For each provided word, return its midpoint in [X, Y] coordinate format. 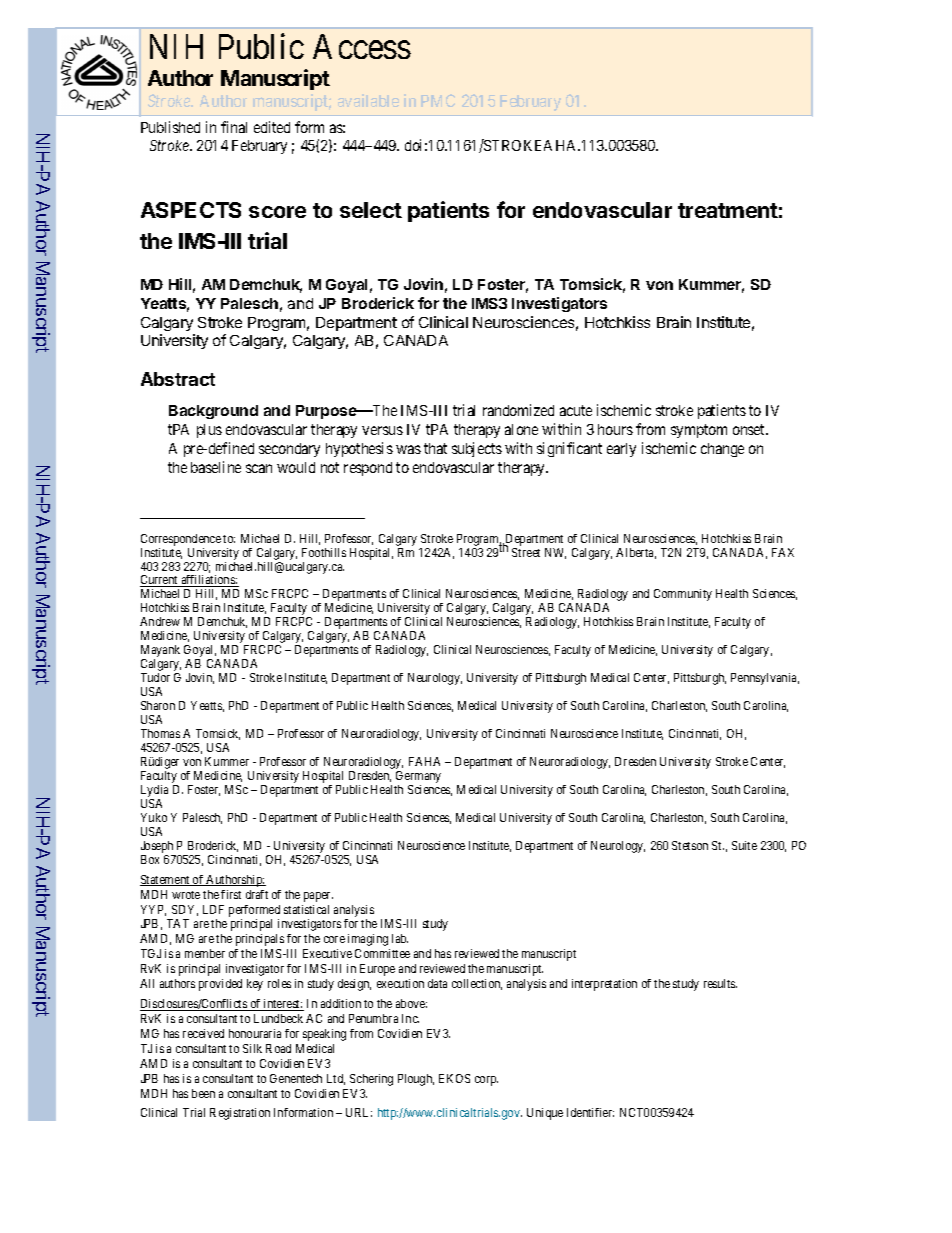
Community [683, 595]
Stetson [690, 845]
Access [362, 46]
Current [160, 581]
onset [750, 429]
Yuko [154, 817]
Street [526, 552]
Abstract [178, 379]
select [371, 210]
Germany [418, 778]
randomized [518, 410]
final [234, 127]
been [203, 1093]
